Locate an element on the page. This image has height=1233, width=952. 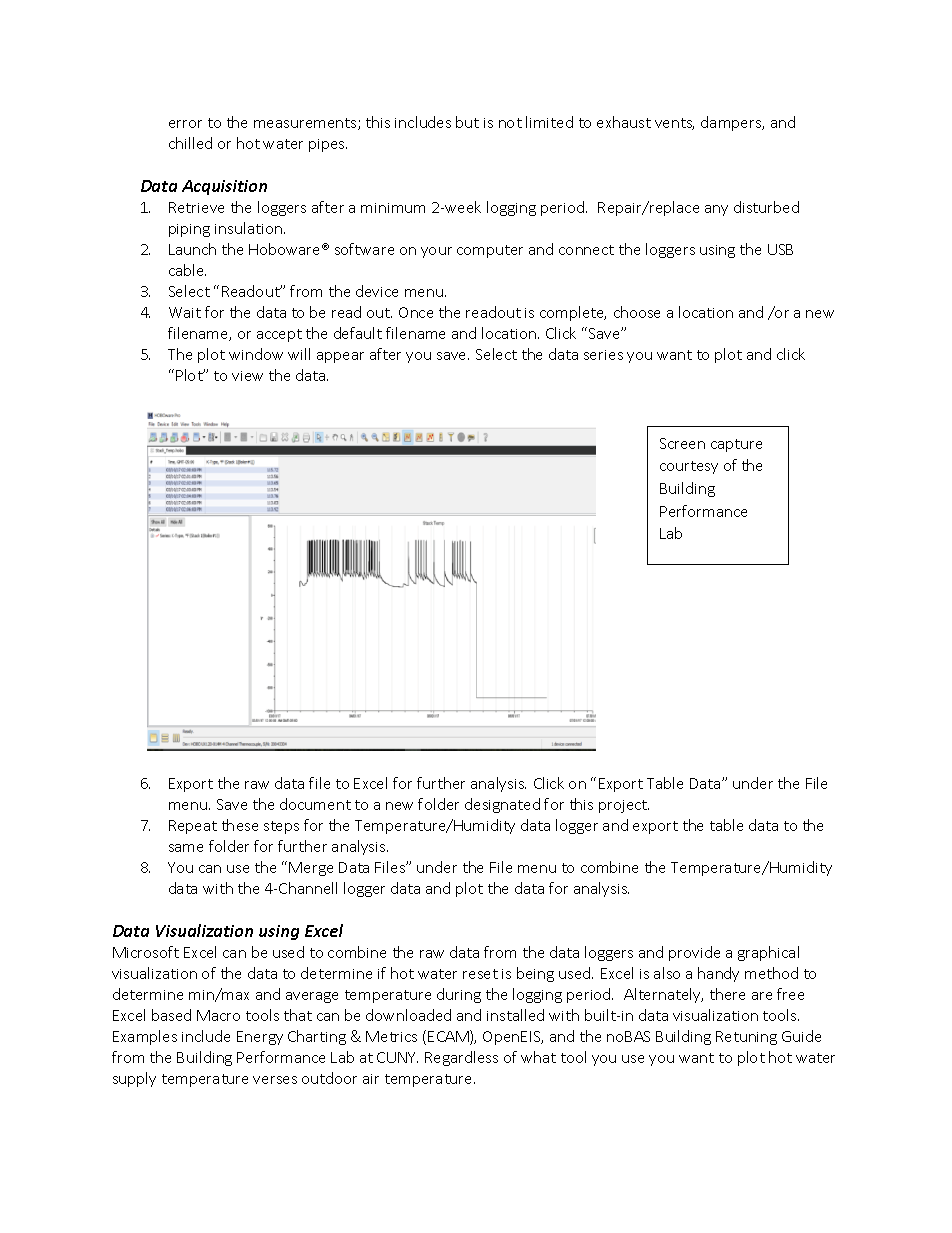
view is located at coordinates (247, 376).
